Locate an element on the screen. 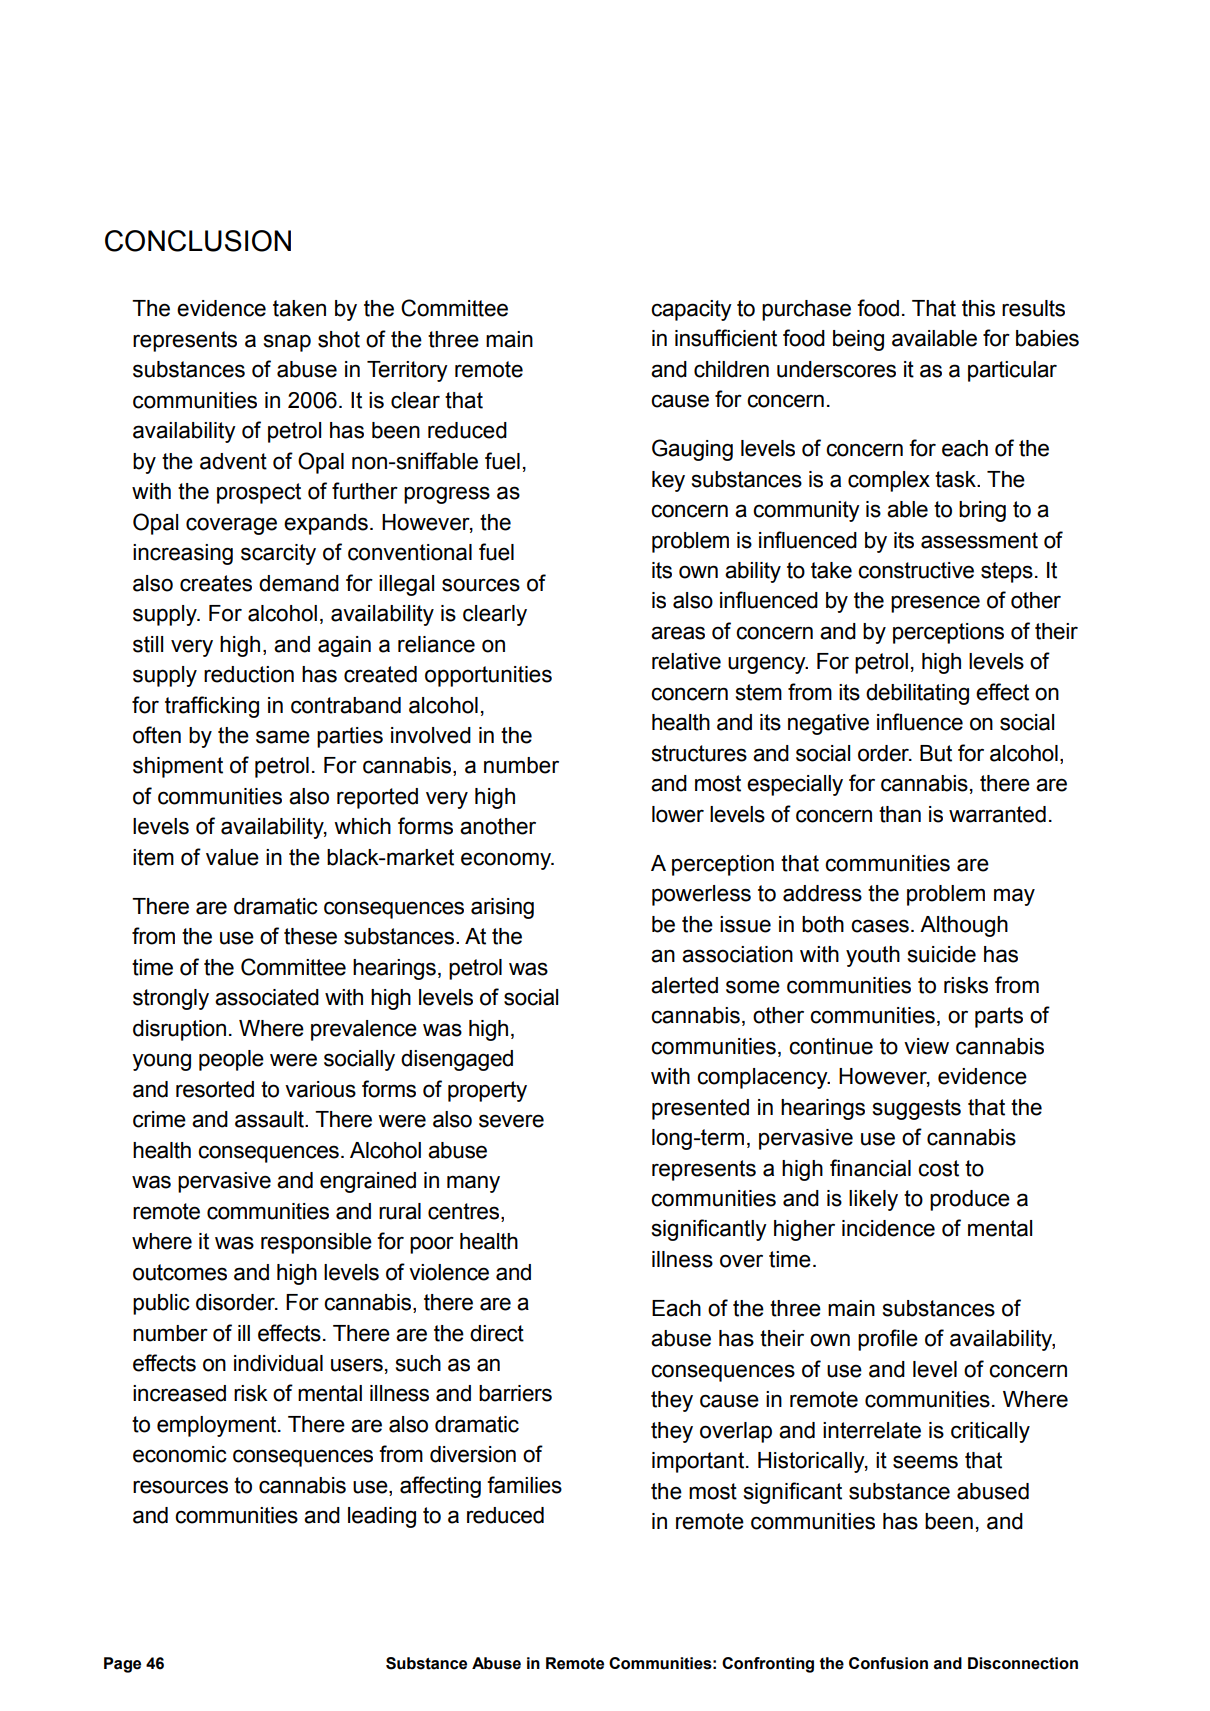 This screenshot has width=1210, height=1711. Page is located at coordinates (122, 1665).
